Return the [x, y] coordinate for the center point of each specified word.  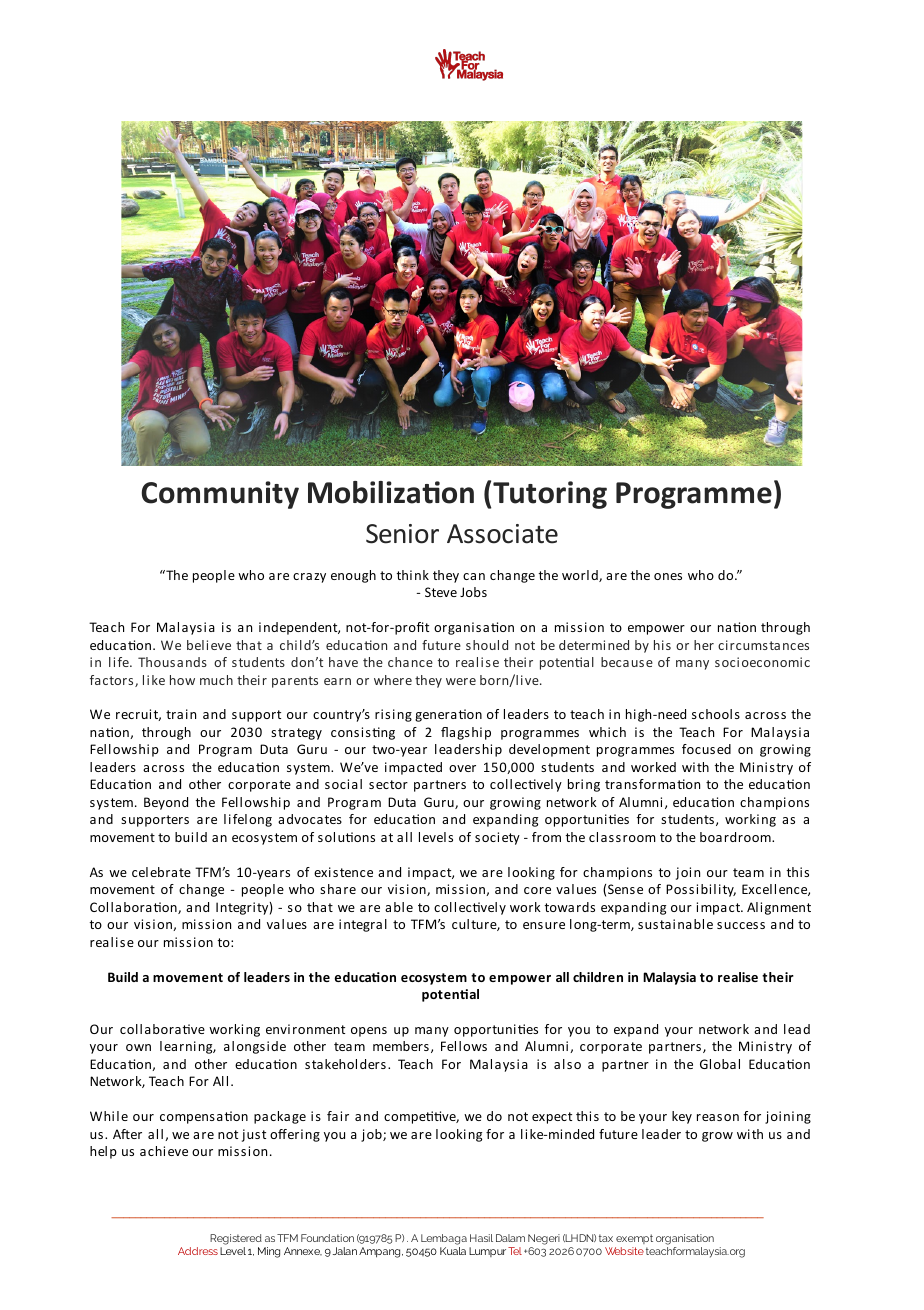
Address [198, 1251]
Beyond [166, 803]
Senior [402, 534]
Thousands [172, 662]
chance [410, 662]
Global [720, 1064]
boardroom [736, 837]
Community [220, 495]
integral [363, 925]
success [741, 925]
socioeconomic [762, 662]
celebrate [161, 872]
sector [388, 784]
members [401, 1046]
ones [668, 576]
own [138, 1047]
